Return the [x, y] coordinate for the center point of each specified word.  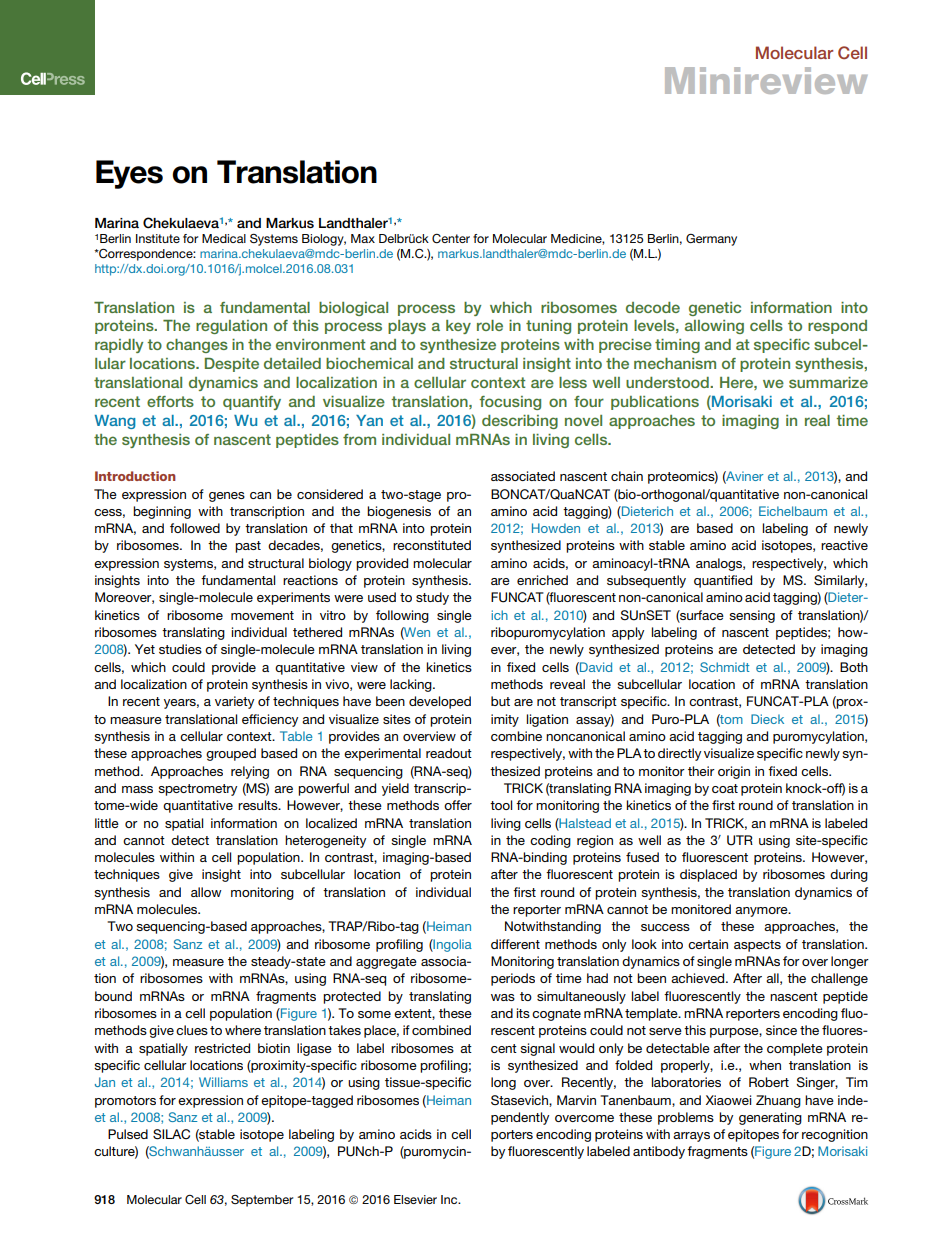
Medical [224, 238]
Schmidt [725, 667]
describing [520, 422]
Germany [711, 240]
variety [234, 702]
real [817, 420]
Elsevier [415, 1199]
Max [363, 238]
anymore [762, 912]
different [515, 944]
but [500, 701]
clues [192, 1030]
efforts [170, 401]
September [262, 1201]
